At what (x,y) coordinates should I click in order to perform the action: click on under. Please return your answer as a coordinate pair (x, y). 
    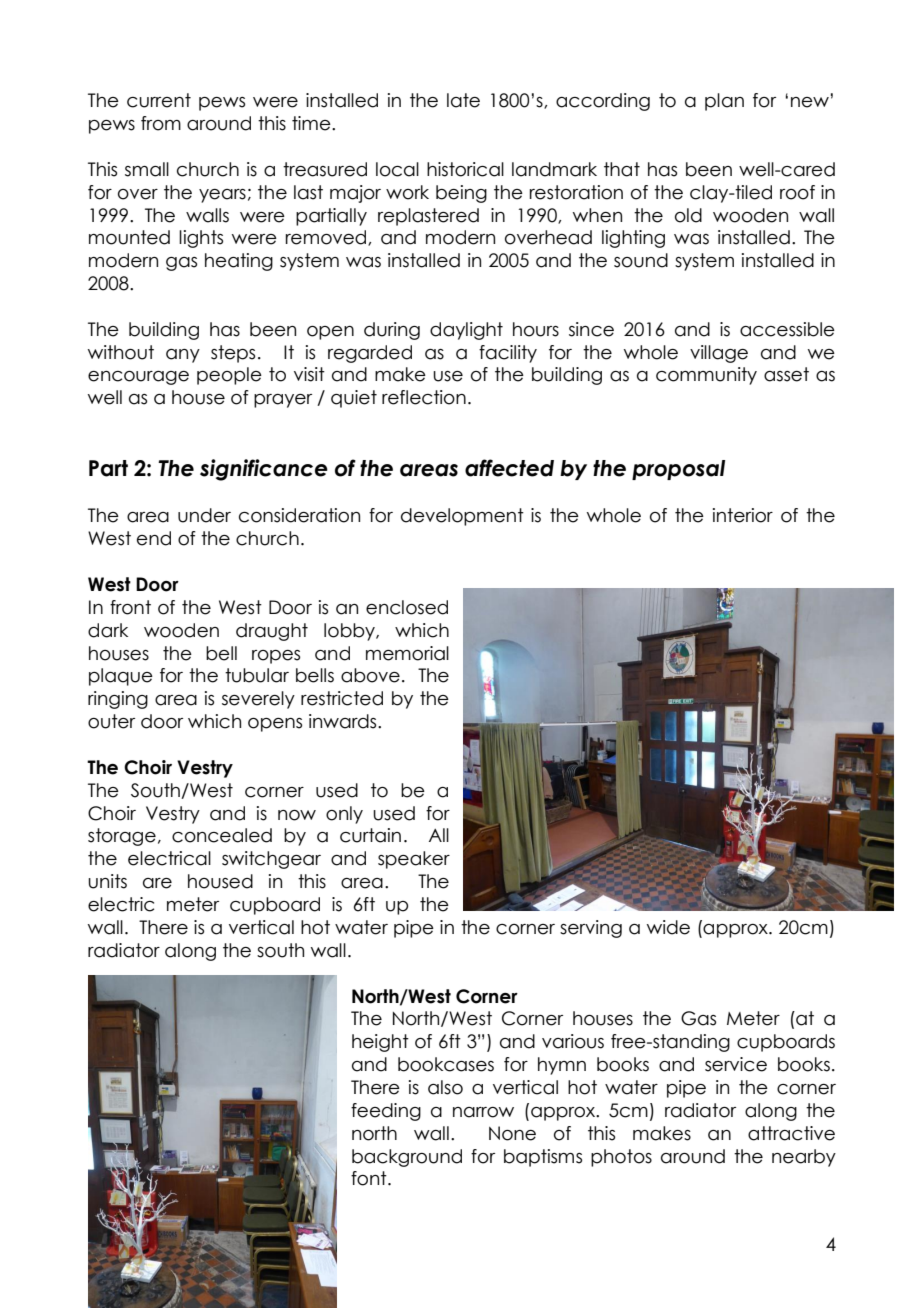
    Looking at the image, I should click on (204, 515).
